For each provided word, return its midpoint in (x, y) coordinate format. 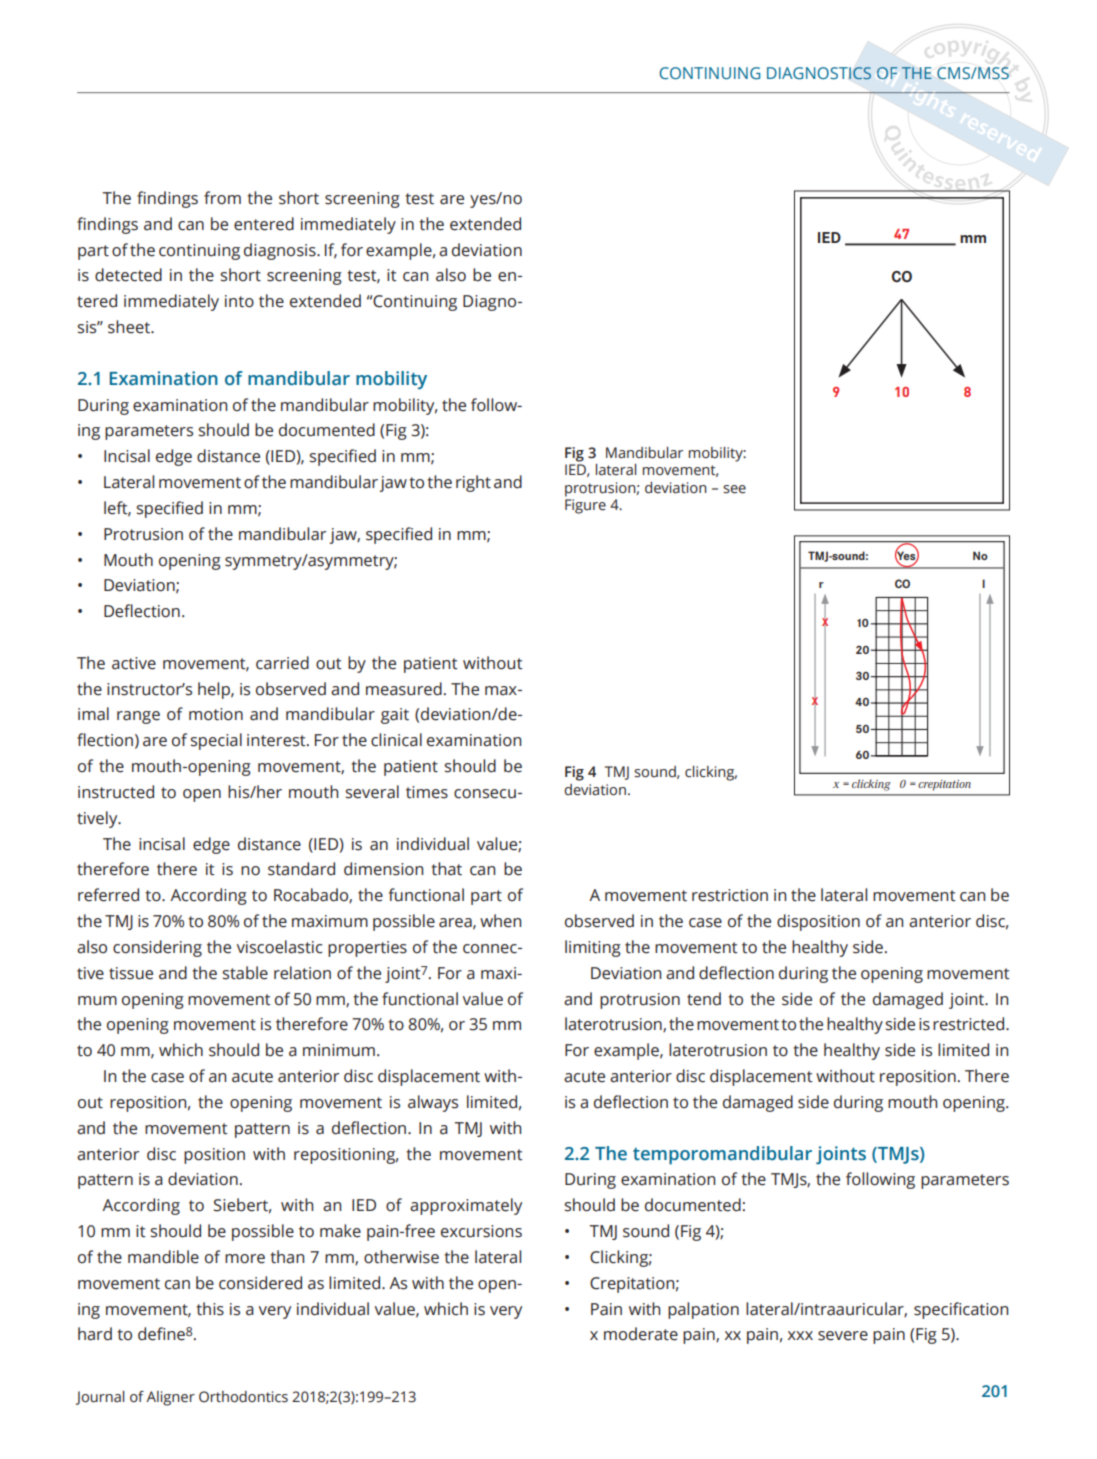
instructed (116, 792)
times (427, 792)
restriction (730, 895)
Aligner (170, 1398)
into (239, 301)
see (734, 489)
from (222, 198)
